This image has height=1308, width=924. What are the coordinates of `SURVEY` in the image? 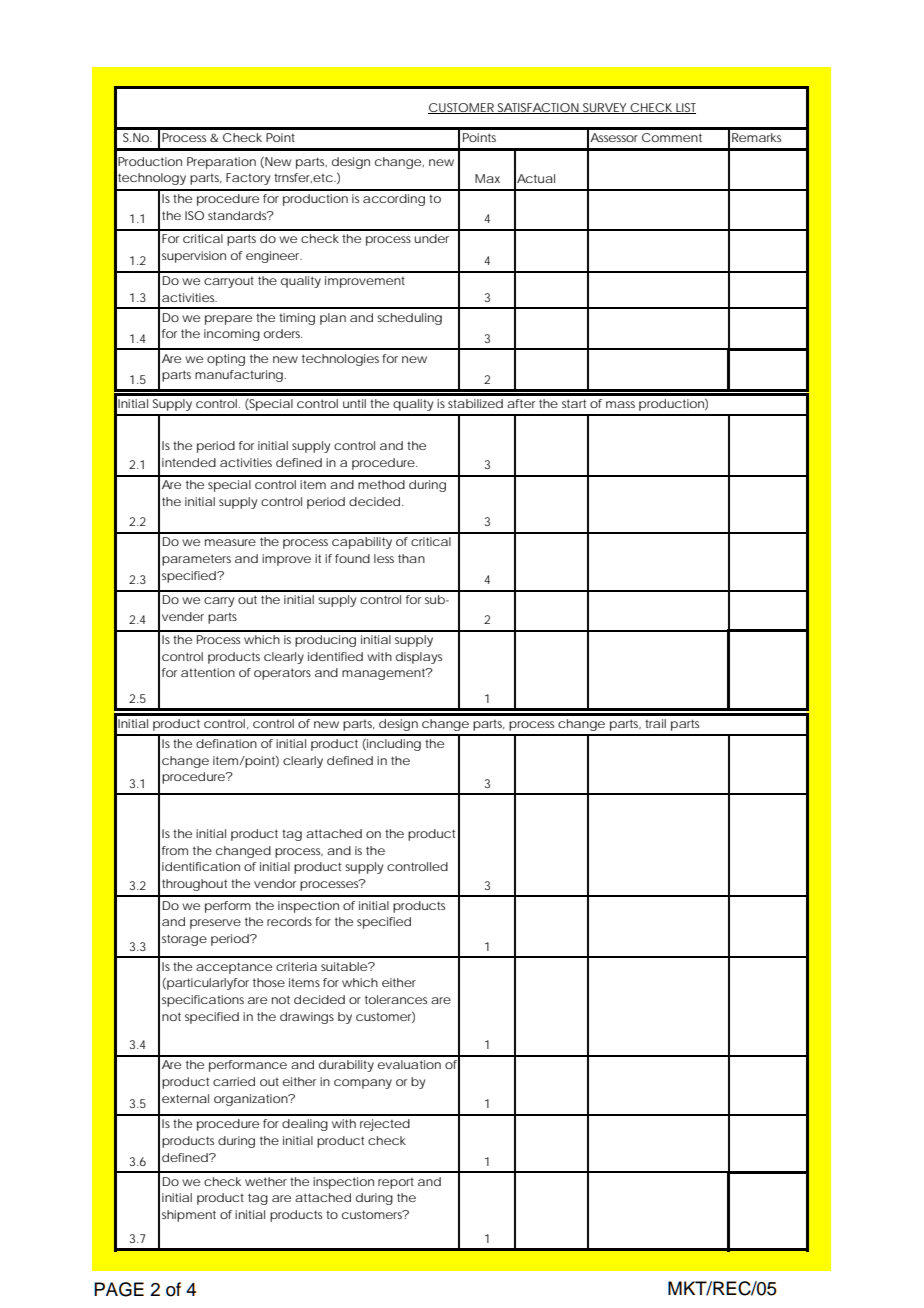 It's located at (605, 108).
